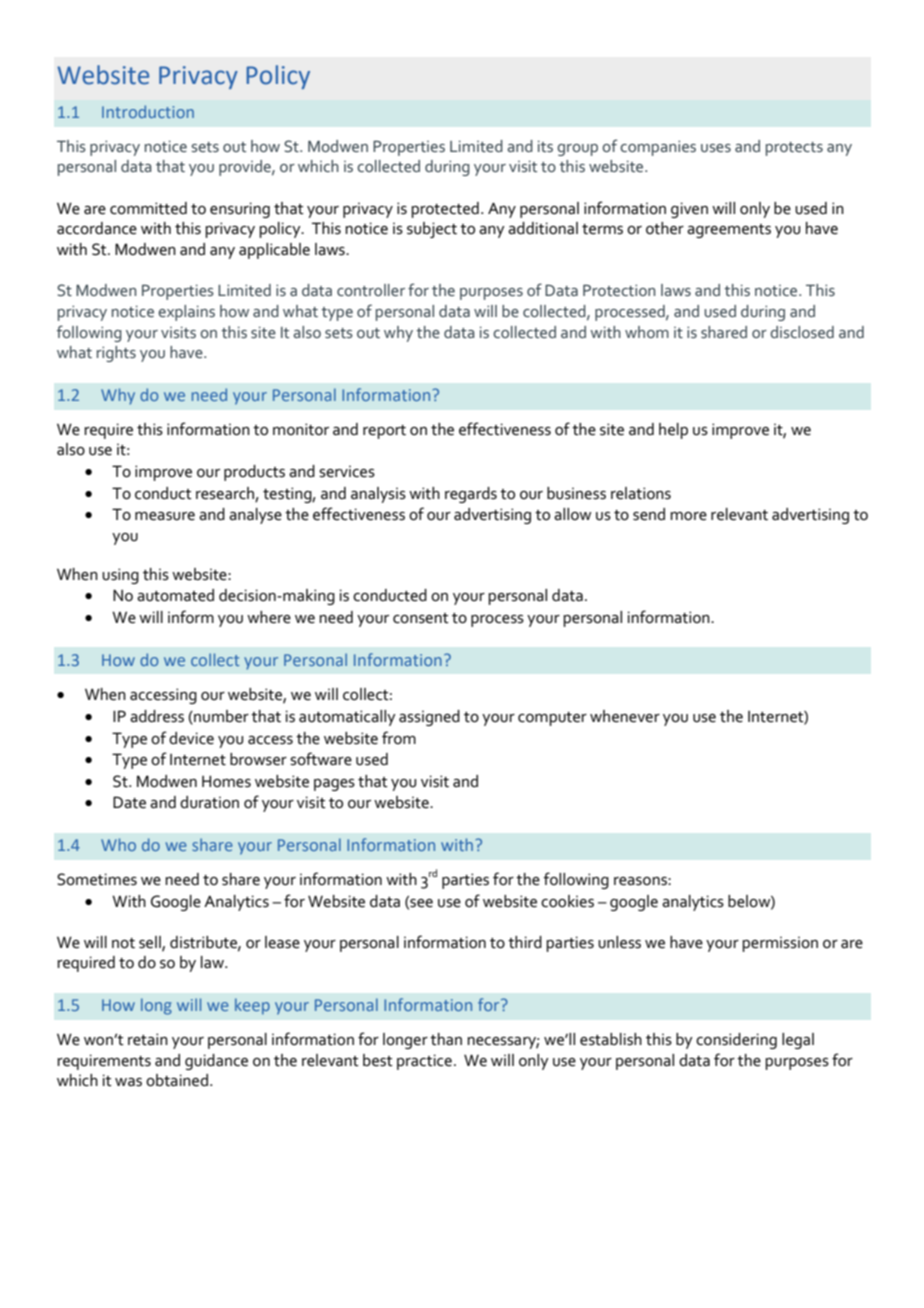 Image resolution: width=924 pixels, height=1308 pixels. I want to click on more, so click(688, 516).
